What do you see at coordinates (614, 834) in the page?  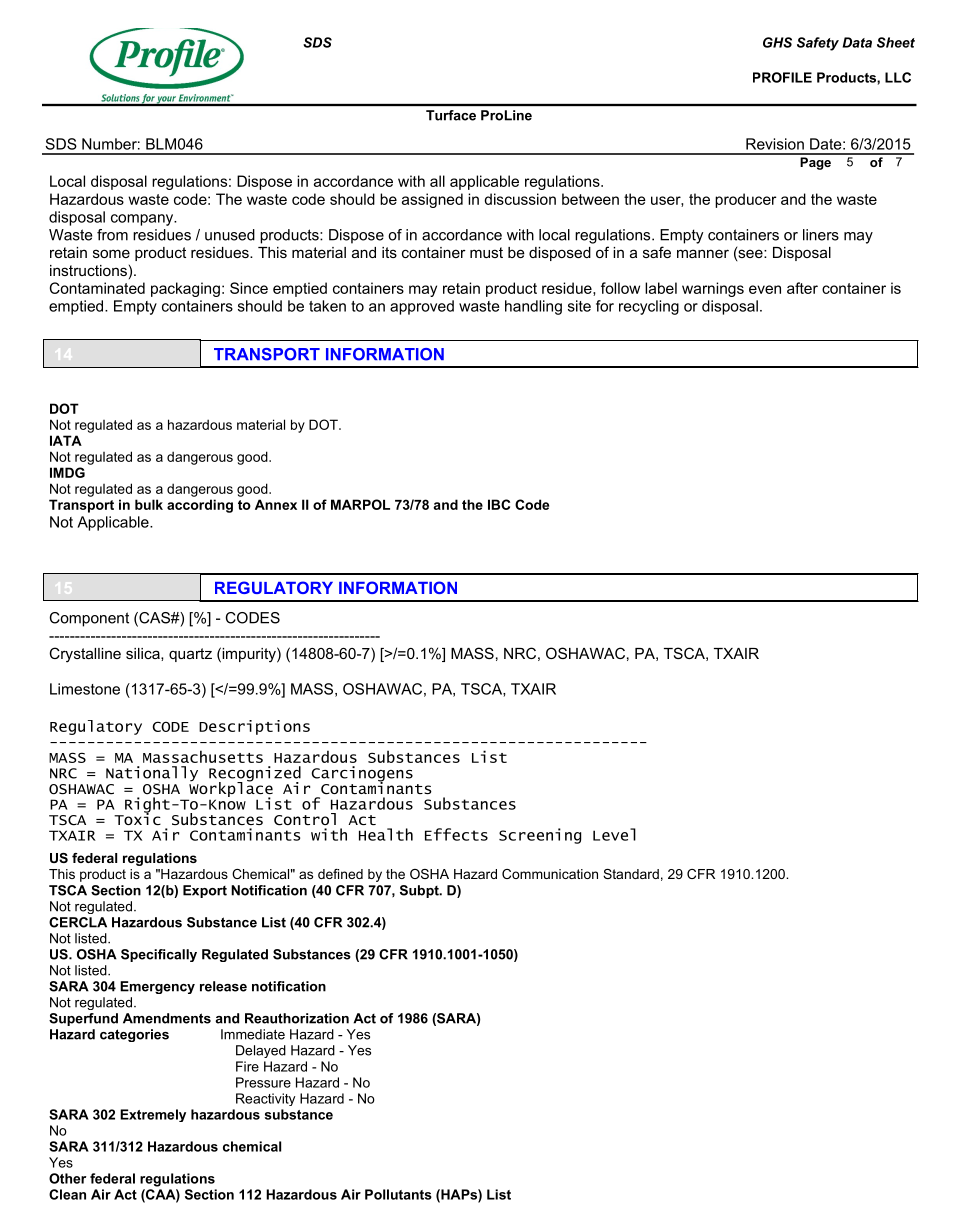 I see `Level` at bounding box center [614, 834].
